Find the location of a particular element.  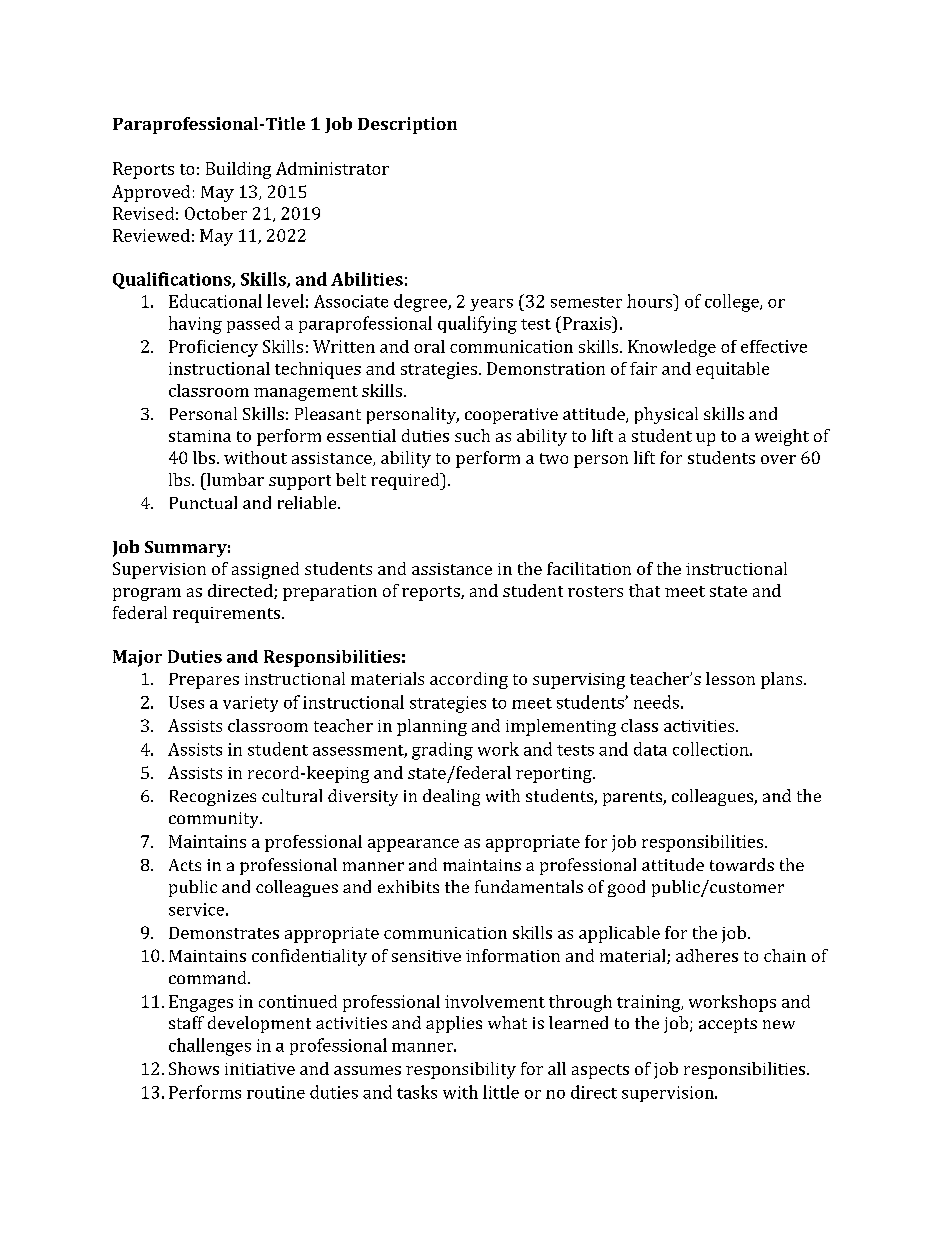

grading is located at coordinates (442, 751).
